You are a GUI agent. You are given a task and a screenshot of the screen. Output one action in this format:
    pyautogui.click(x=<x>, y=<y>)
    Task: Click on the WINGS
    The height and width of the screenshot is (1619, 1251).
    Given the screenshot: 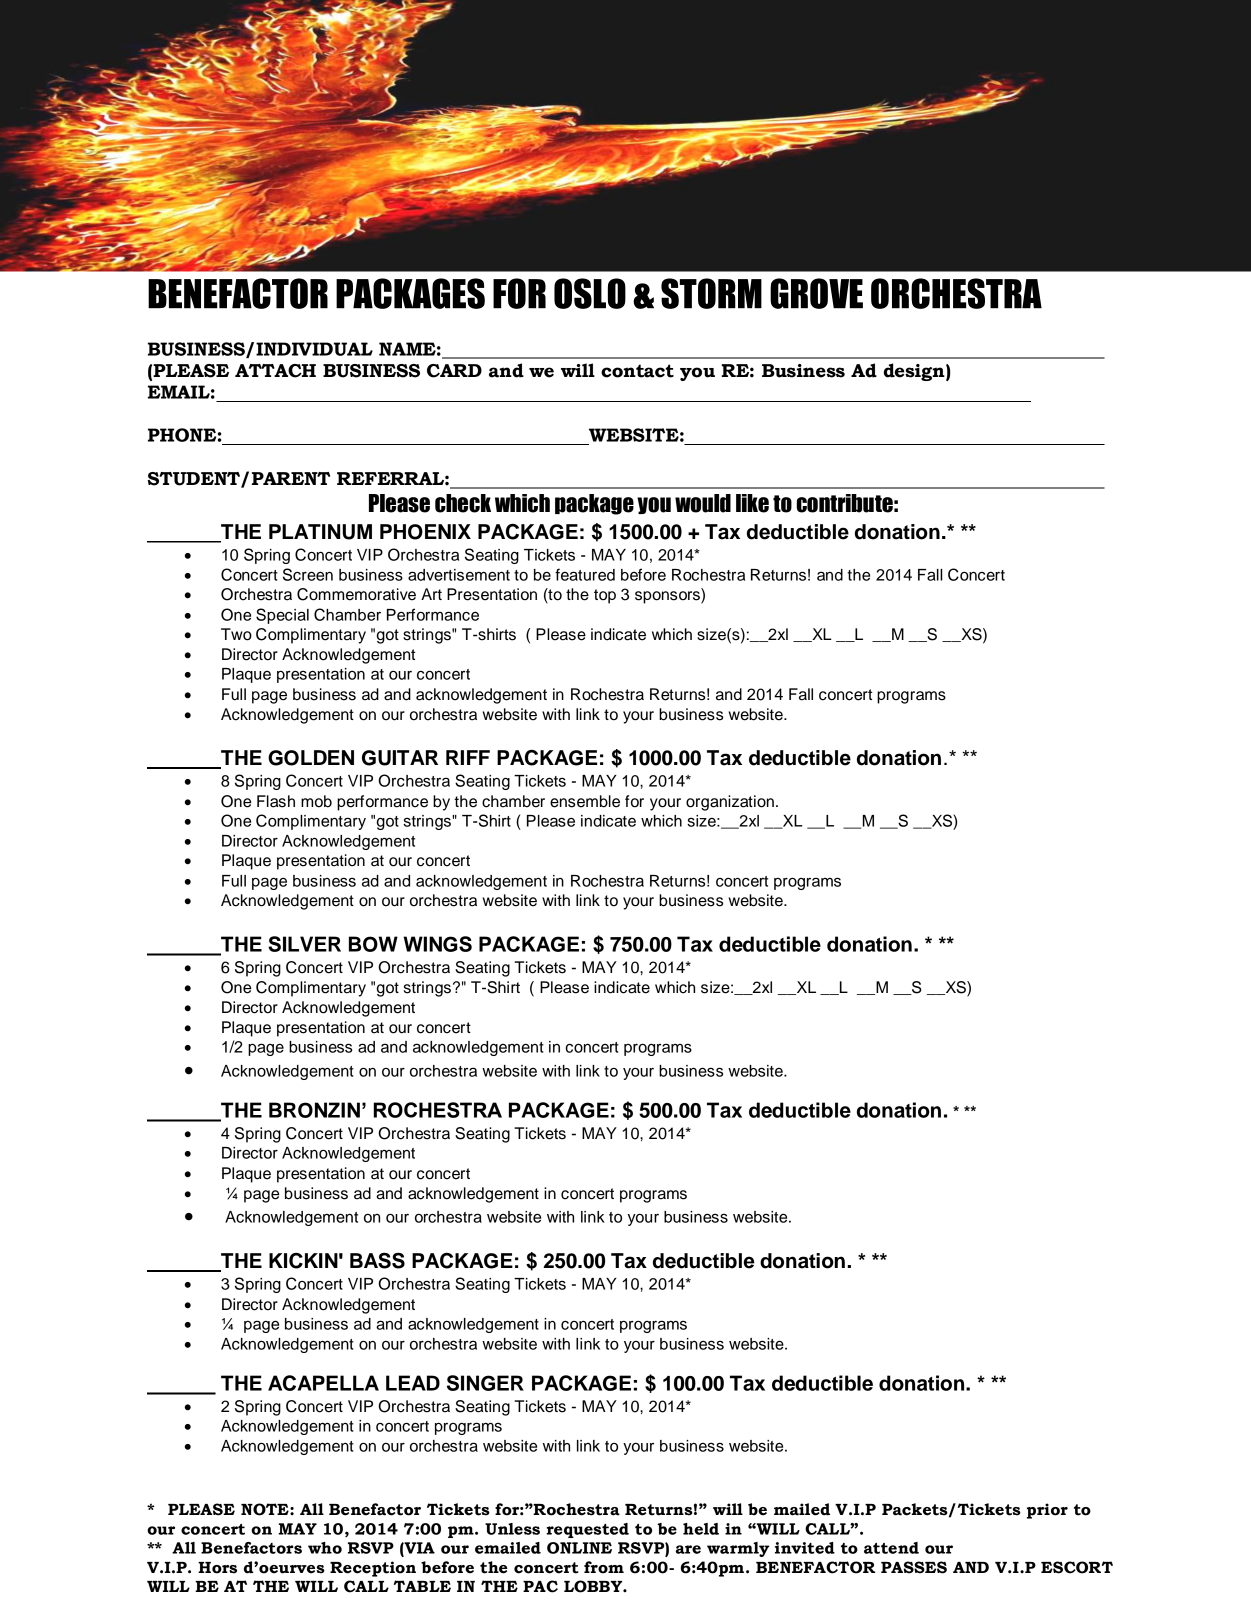 What is the action you would take?
    pyautogui.click(x=438, y=944)
